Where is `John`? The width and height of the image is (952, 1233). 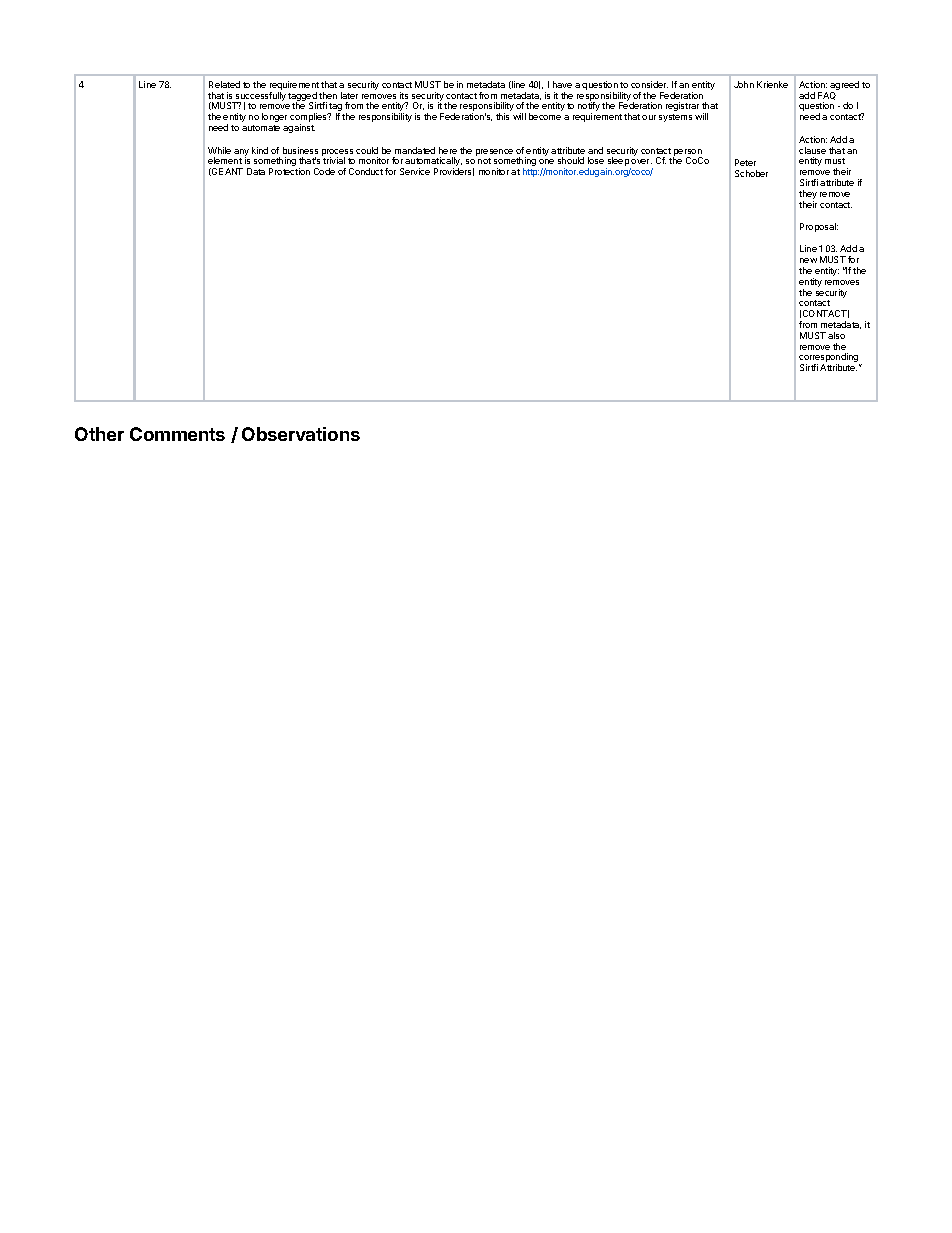 John is located at coordinates (744, 84).
